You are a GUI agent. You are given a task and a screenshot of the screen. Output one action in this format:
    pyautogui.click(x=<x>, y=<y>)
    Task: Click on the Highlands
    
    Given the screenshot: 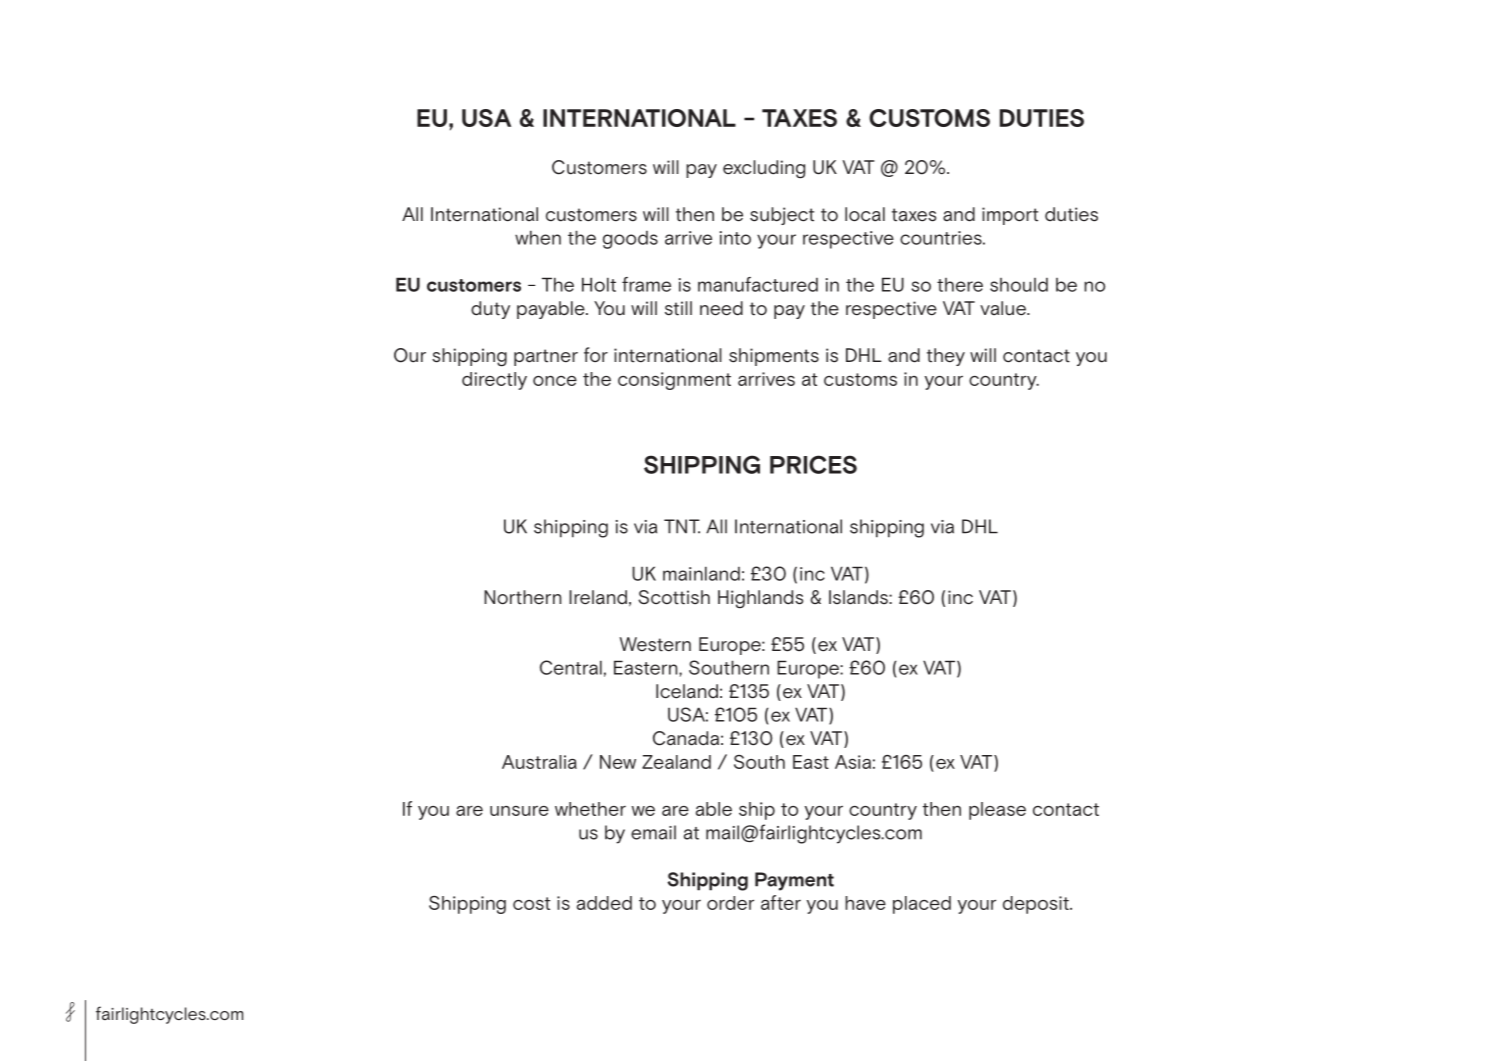 What is the action you would take?
    pyautogui.click(x=760, y=599)
